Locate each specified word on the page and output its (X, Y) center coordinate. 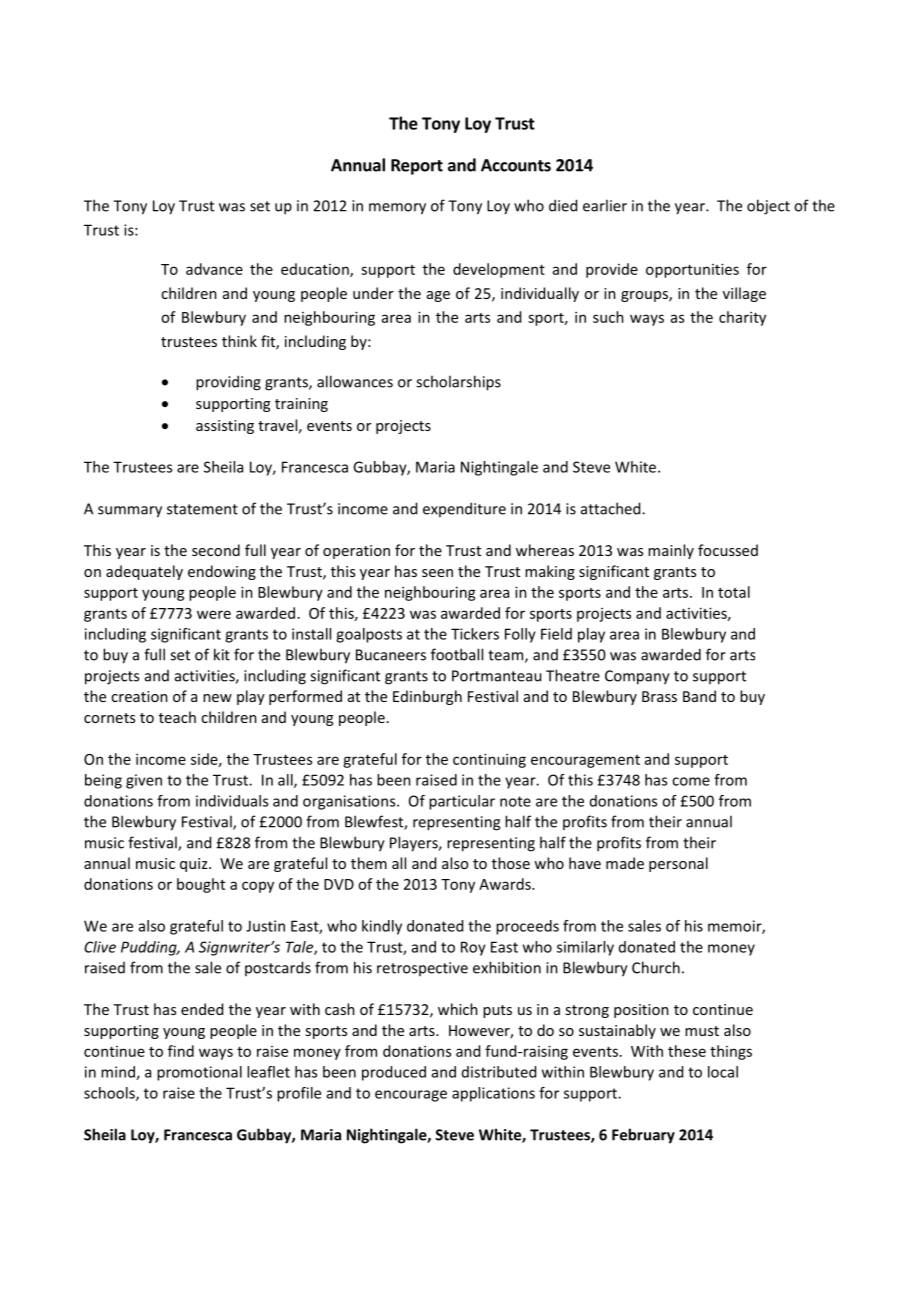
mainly (671, 551)
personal (678, 864)
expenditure (464, 509)
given (144, 781)
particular (462, 802)
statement (202, 509)
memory (397, 209)
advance (214, 269)
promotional (199, 1073)
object (768, 207)
